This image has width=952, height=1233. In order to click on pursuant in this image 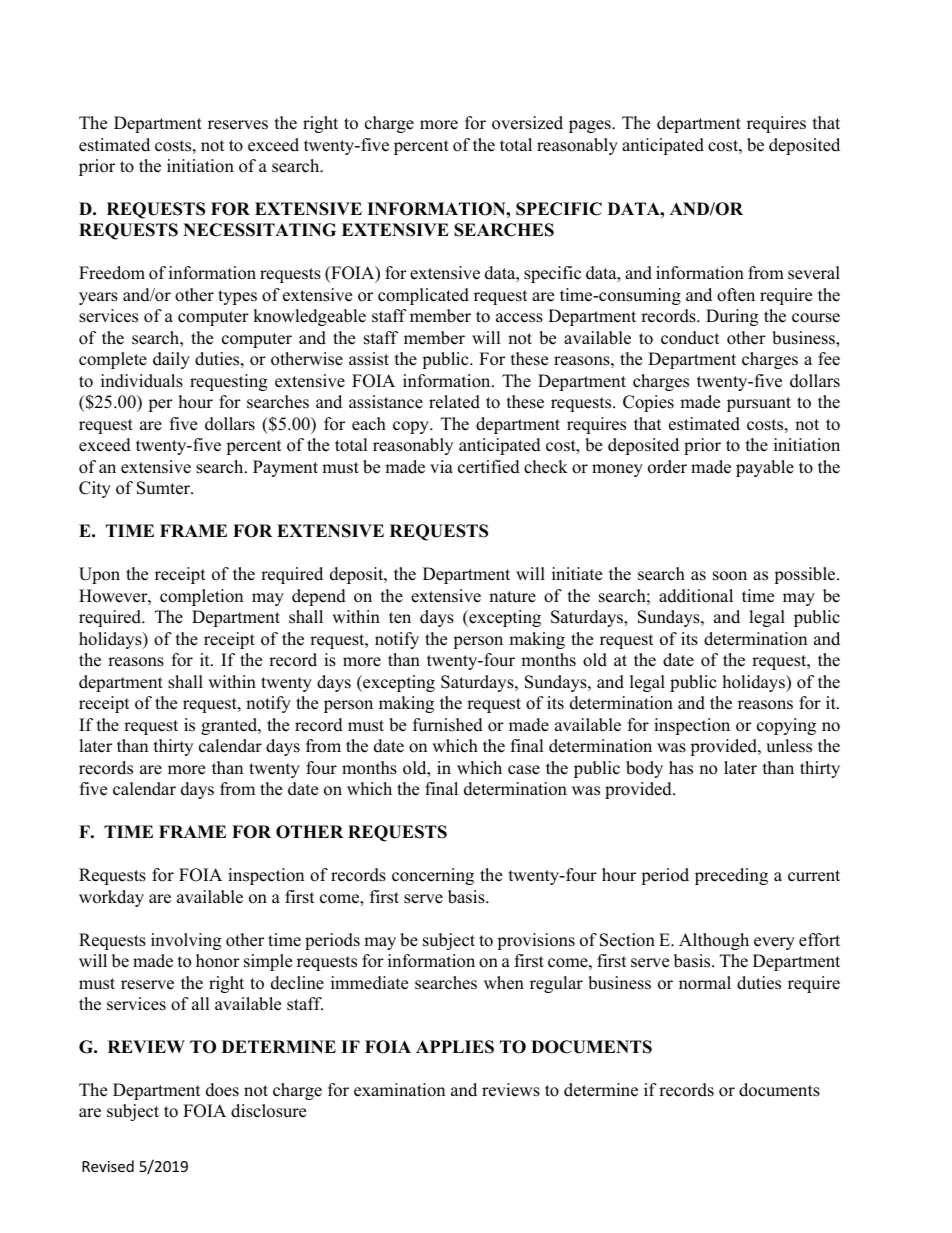, I will do `click(759, 404)`.
